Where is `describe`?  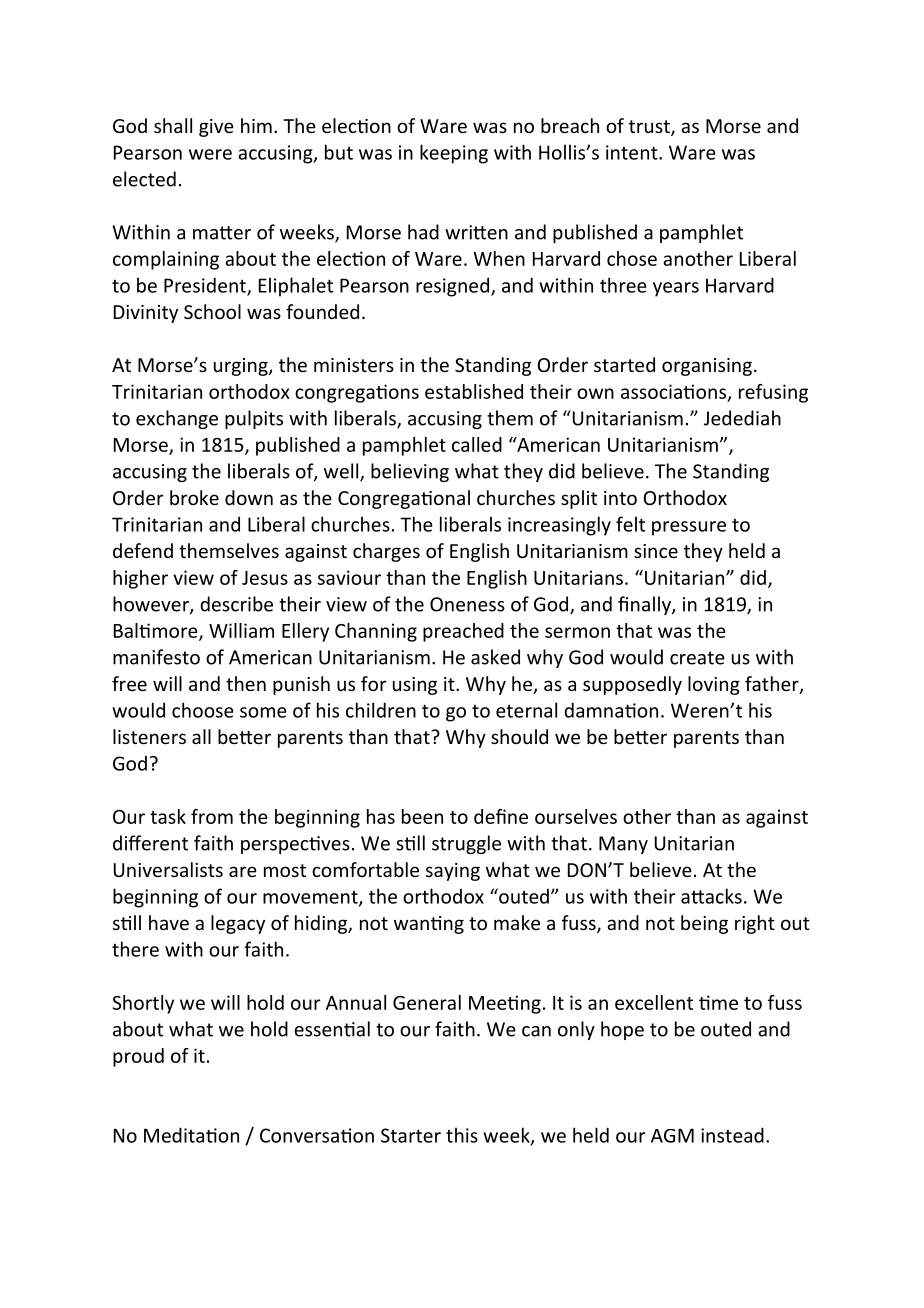 describe is located at coordinates (236, 604).
